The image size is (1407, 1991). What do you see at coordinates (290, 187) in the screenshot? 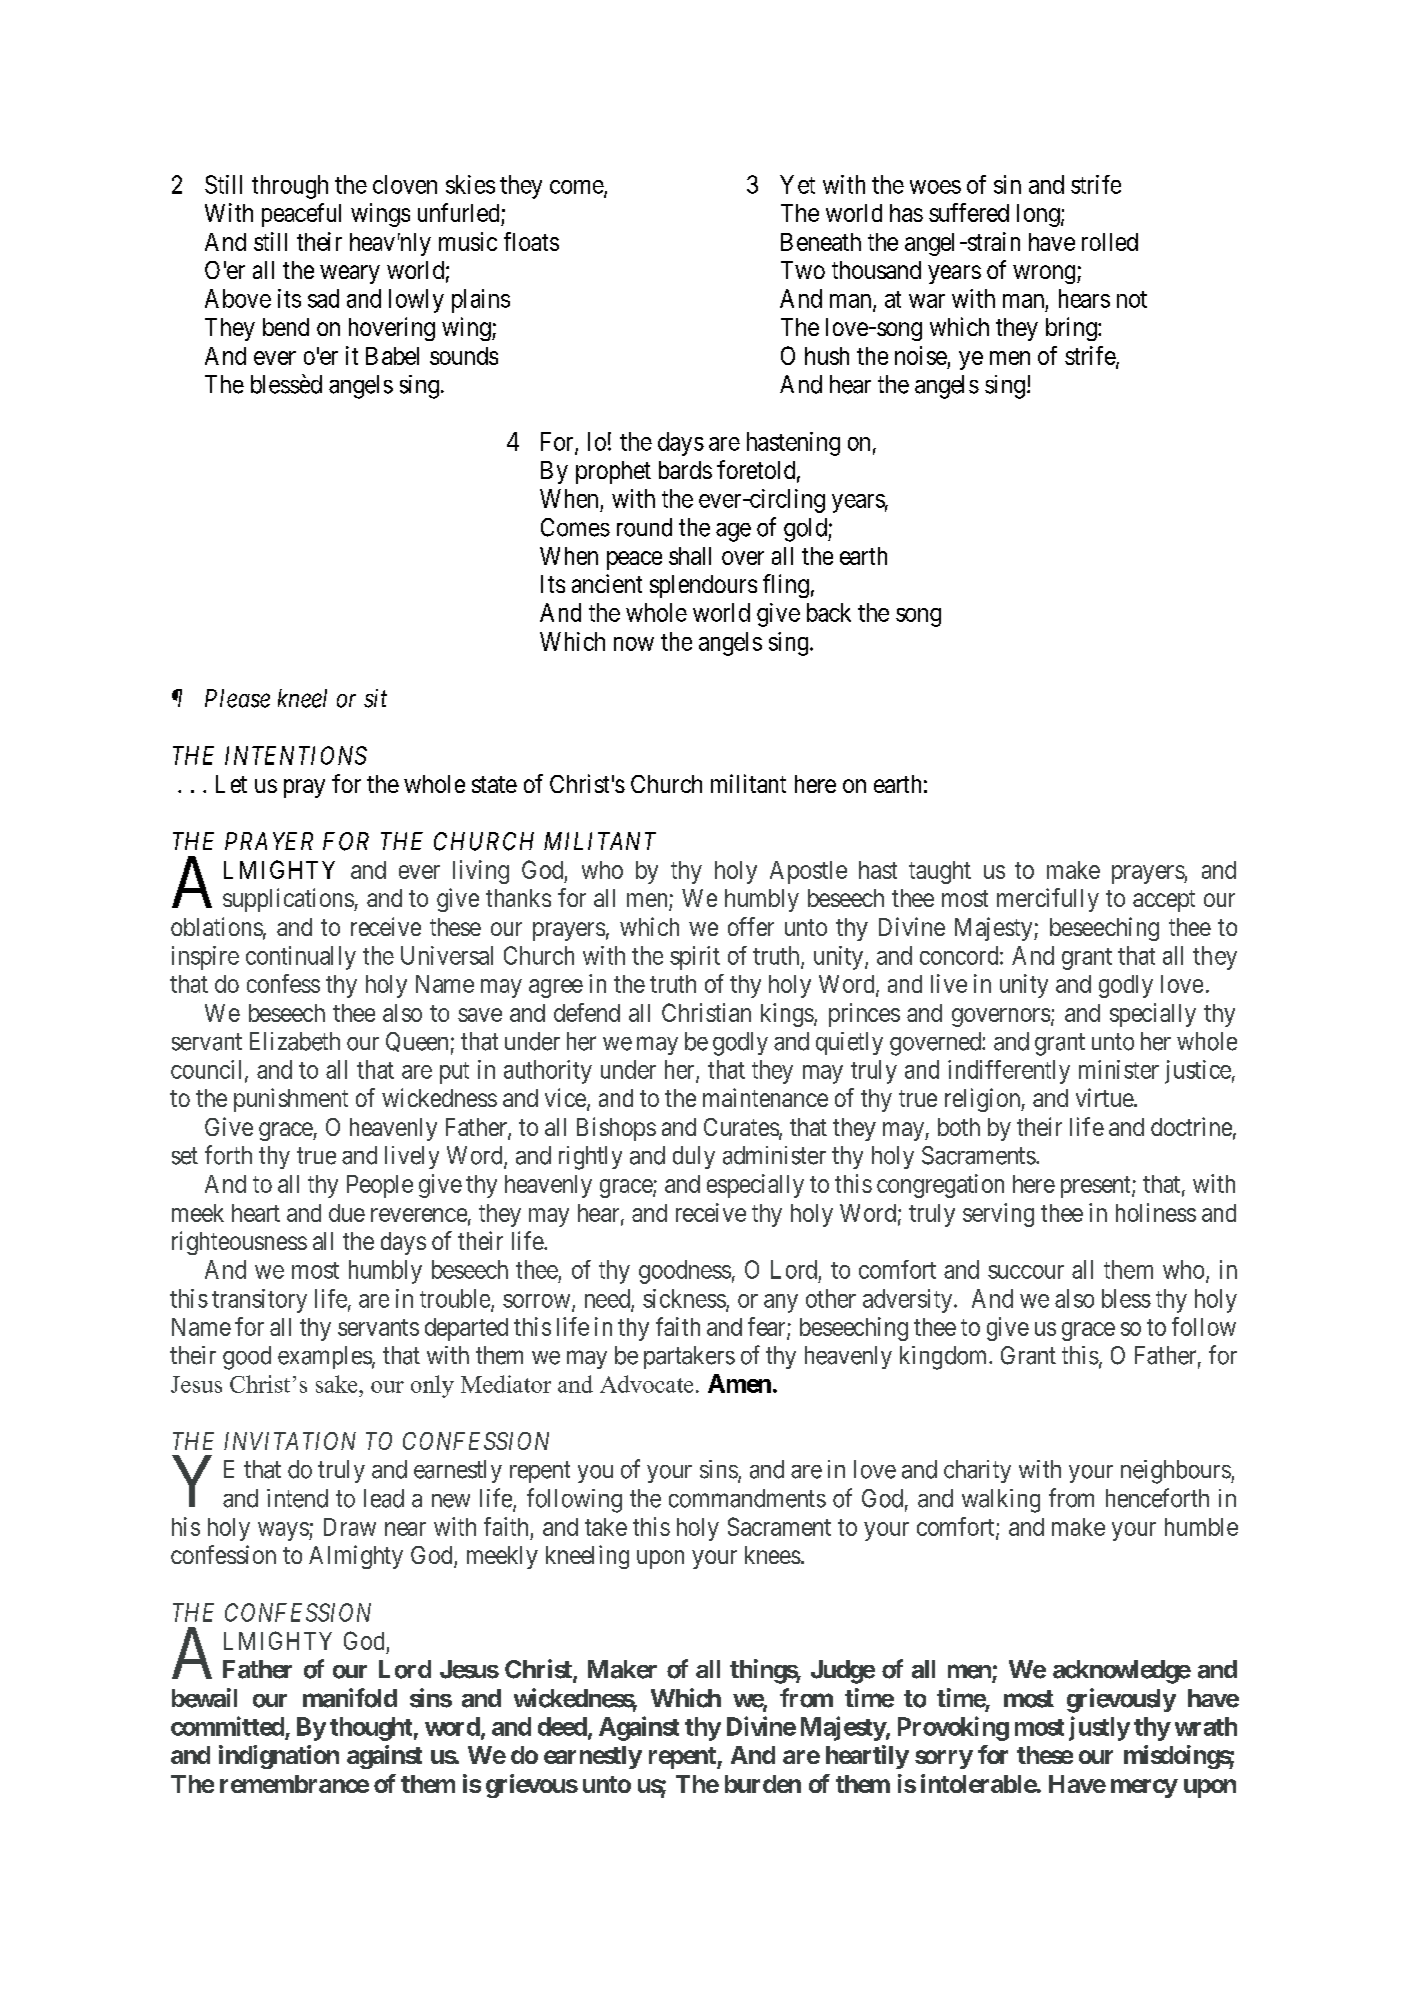
I see `through` at bounding box center [290, 187].
